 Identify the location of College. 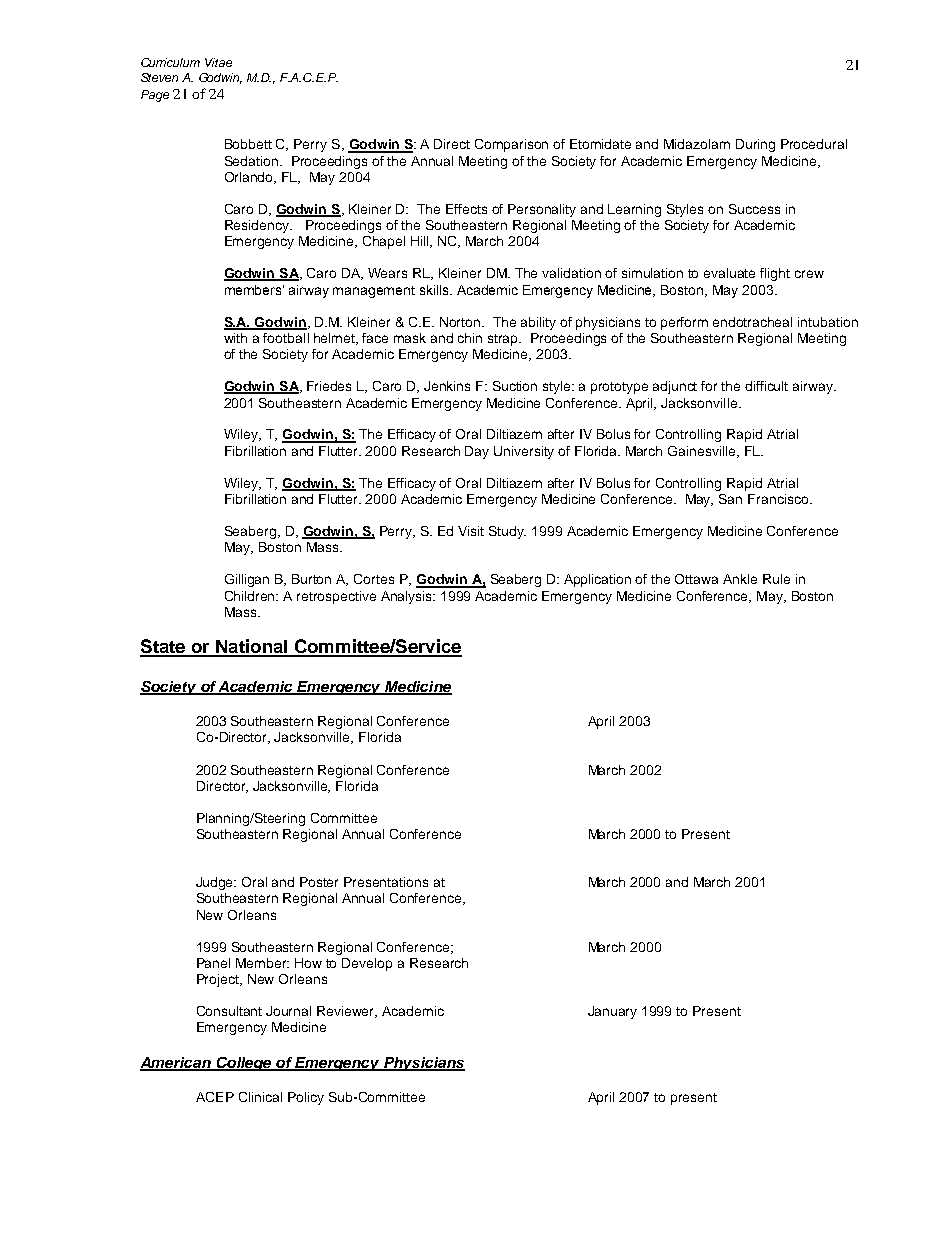
(244, 1064).
